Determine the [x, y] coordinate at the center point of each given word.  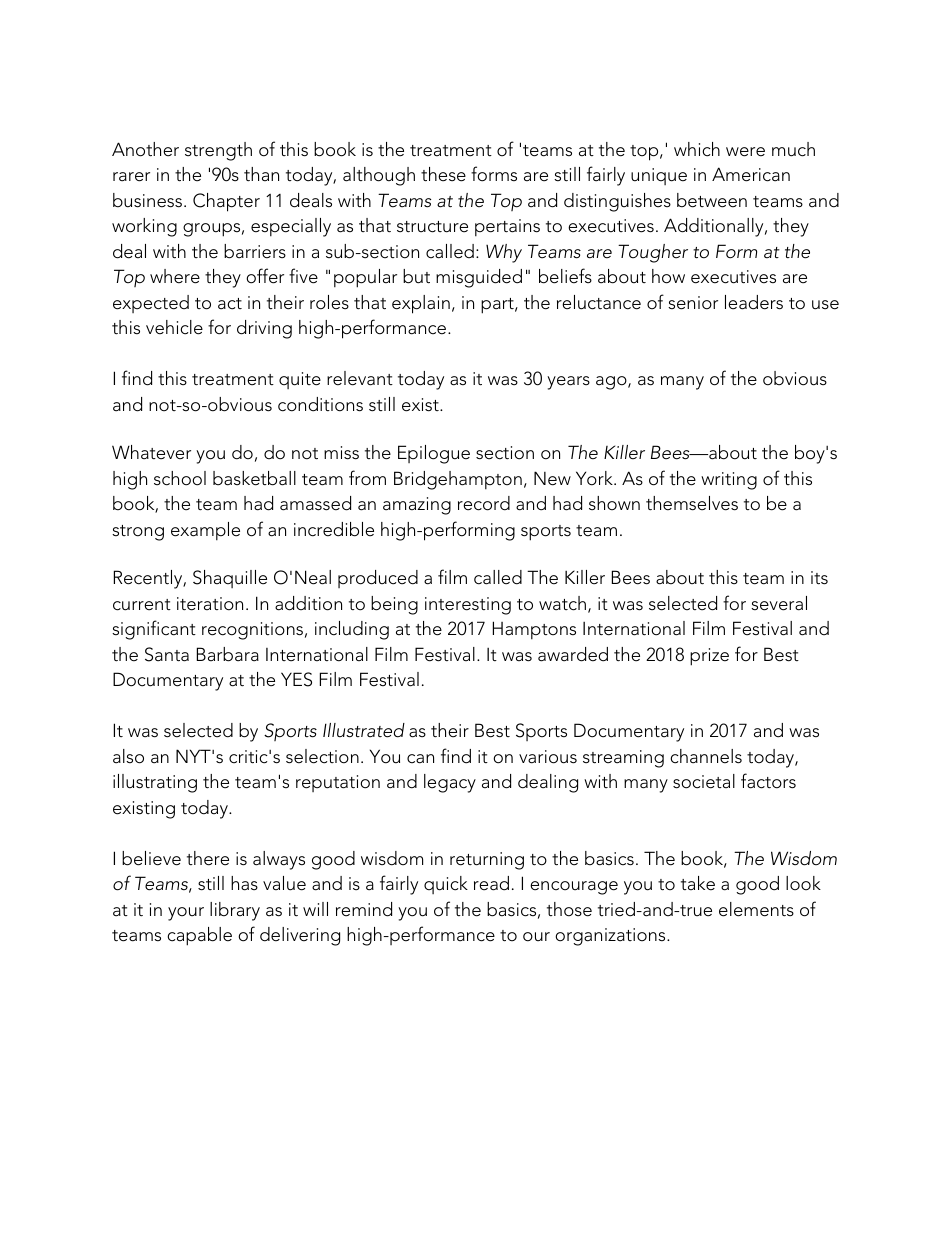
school [180, 478]
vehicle [174, 327]
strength [218, 151]
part [498, 306]
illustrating [155, 783]
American [751, 174]
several [779, 603]
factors [768, 781]
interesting [468, 606]
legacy [450, 783]
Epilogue [434, 454]
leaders [754, 302]
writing [729, 481]
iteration [210, 604]
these [443, 174]
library [235, 911]
